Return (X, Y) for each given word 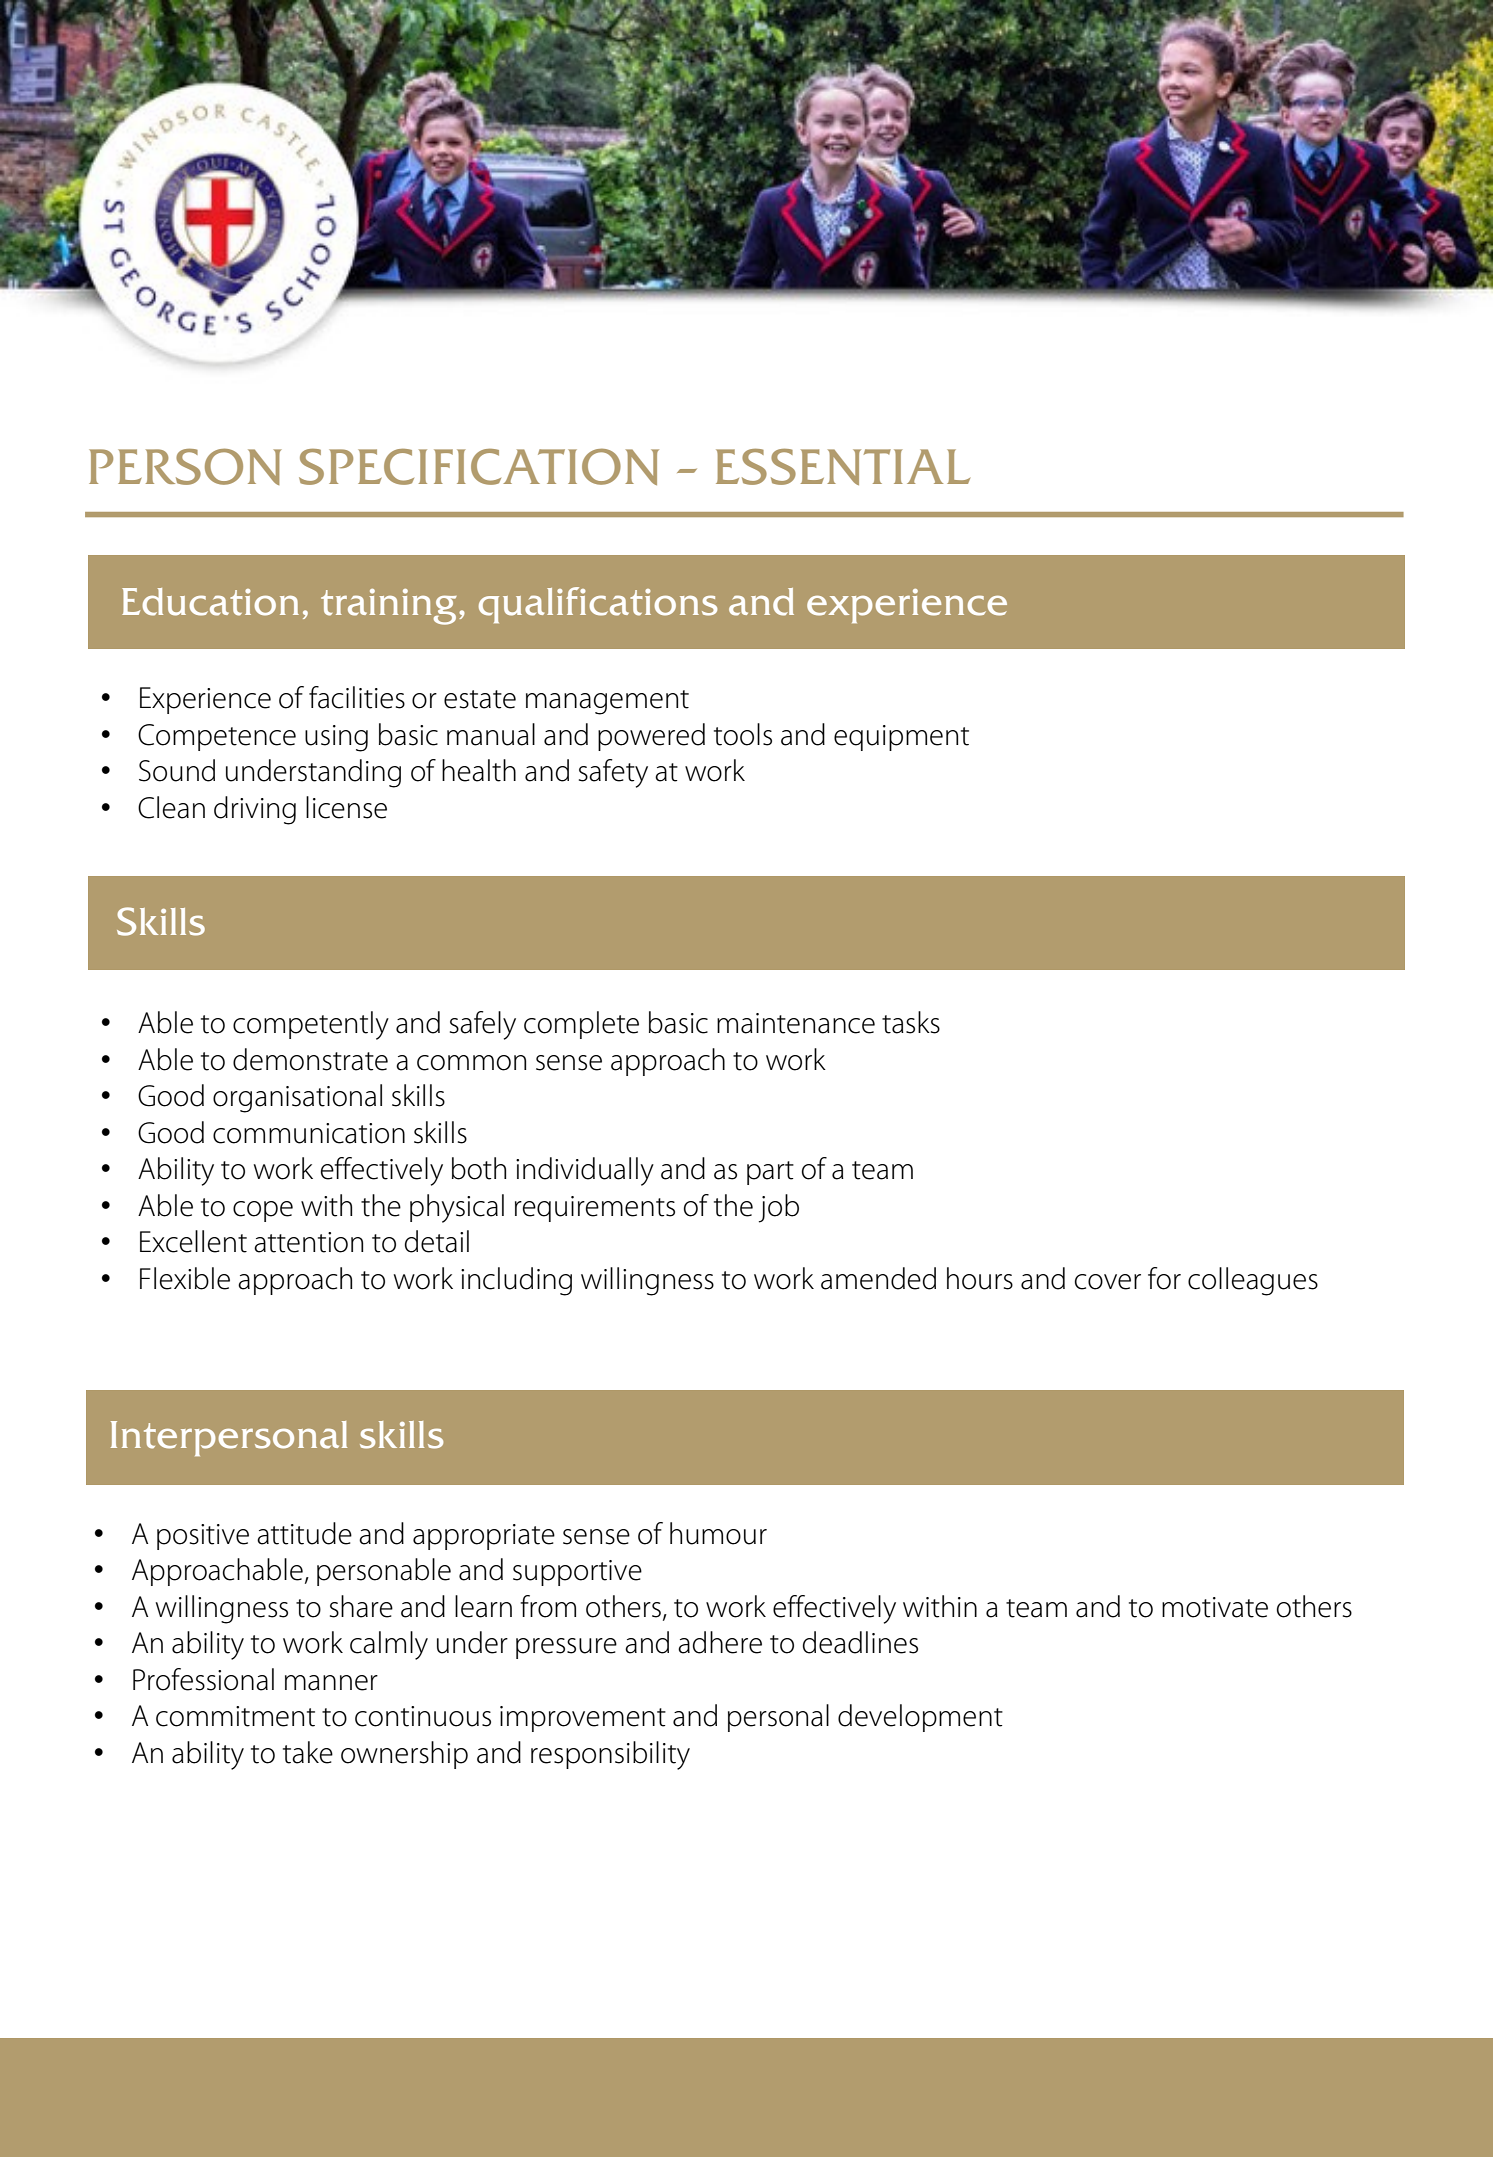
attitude (304, 1533)
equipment (901, 738)
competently (311, 1025)
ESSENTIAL (843, 467)
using (336, 738)
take (308, 1752)
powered (651, 737)
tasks (911, 1022)
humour (718, 1533)
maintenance (796, 1023)
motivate (1215, 1607)
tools (743, 734)
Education (210, 602)
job (779, 1208)
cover (1108, 1282)
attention (308, 1242)
